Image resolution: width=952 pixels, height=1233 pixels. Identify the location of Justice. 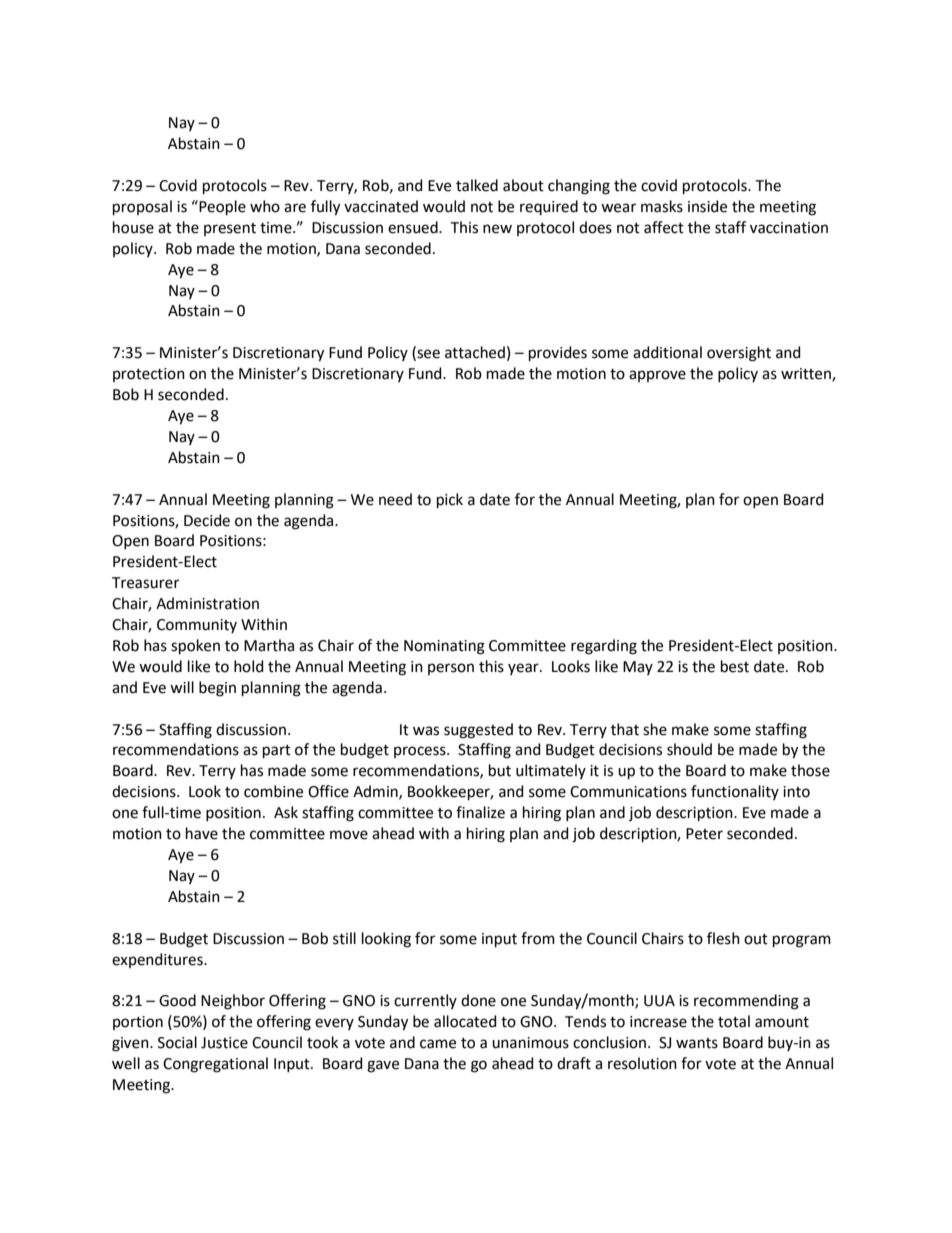
(224, 1043).
